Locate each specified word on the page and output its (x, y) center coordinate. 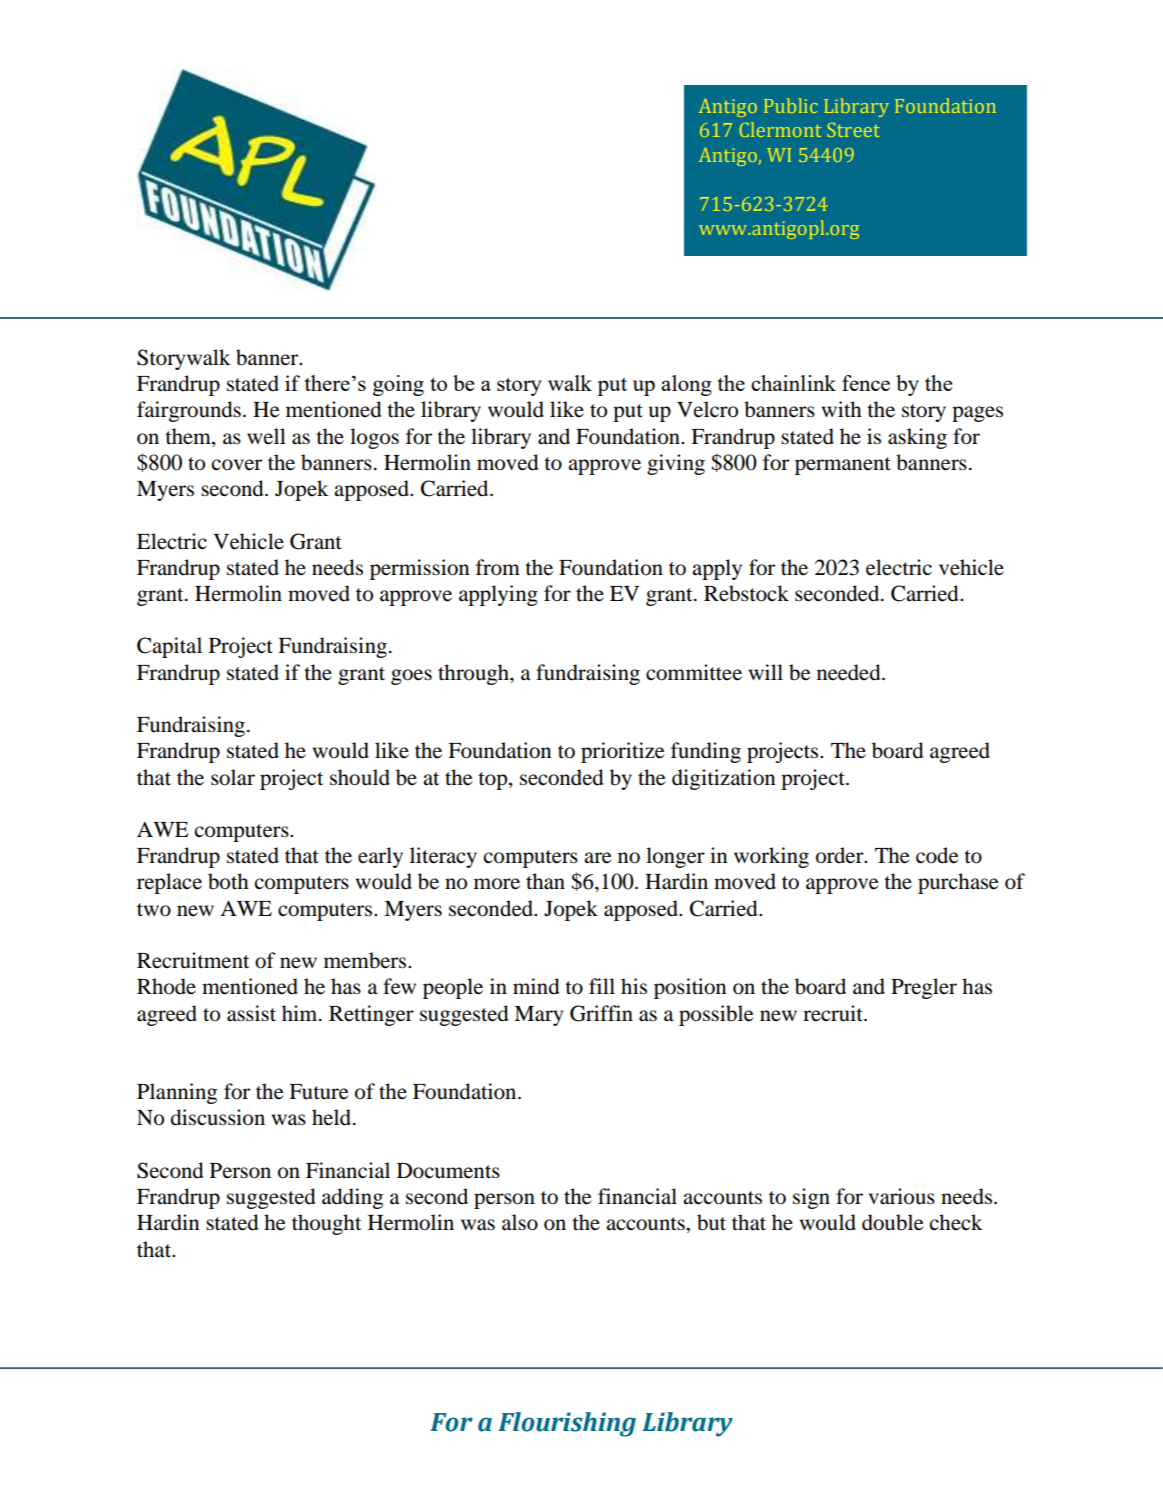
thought (326, 1224)
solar (233, 777)
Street (854, 130)
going (398, 385)
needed (850, 672)
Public (791, 105)
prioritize (622, 752)
